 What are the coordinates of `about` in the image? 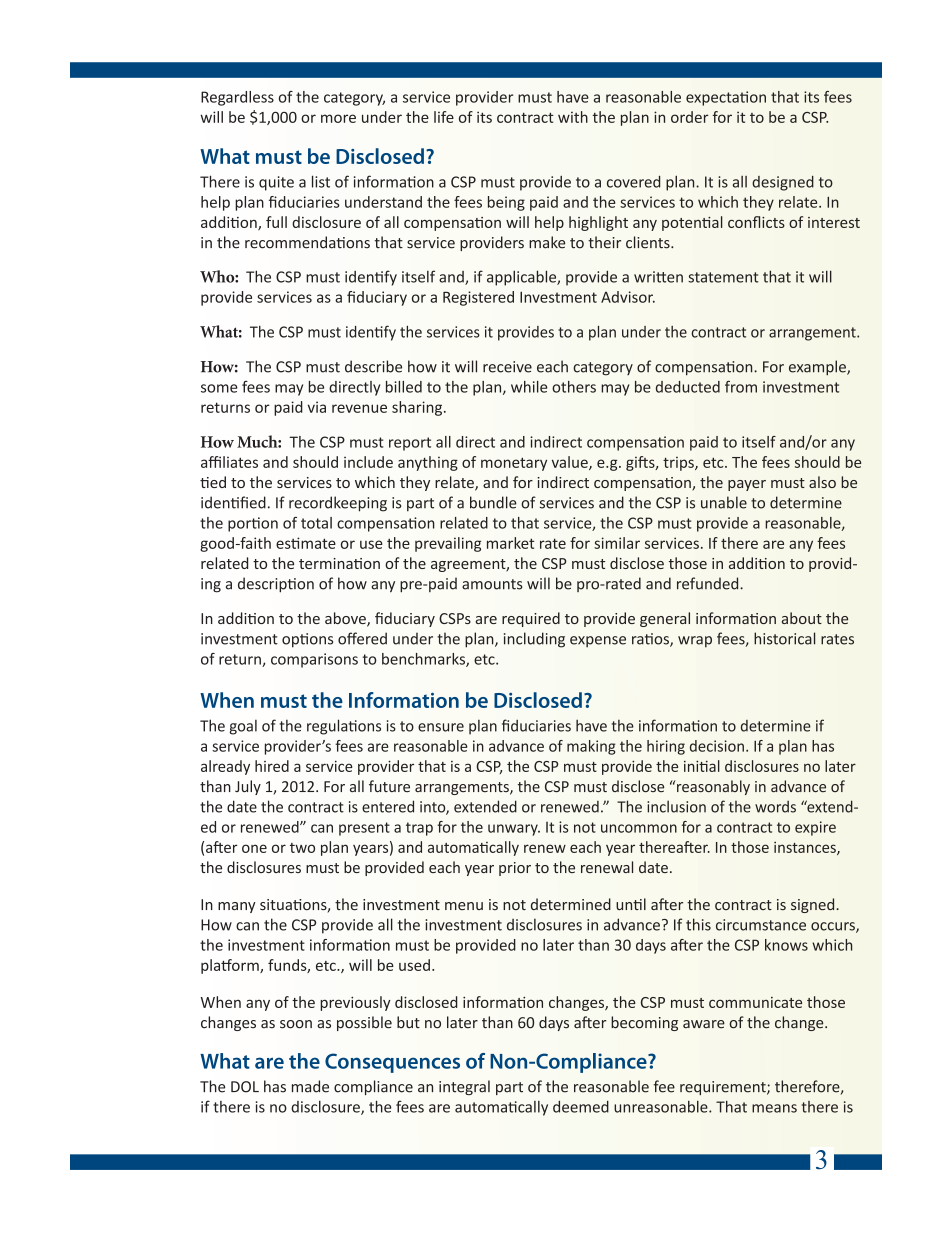 It's located at (802, 618).
